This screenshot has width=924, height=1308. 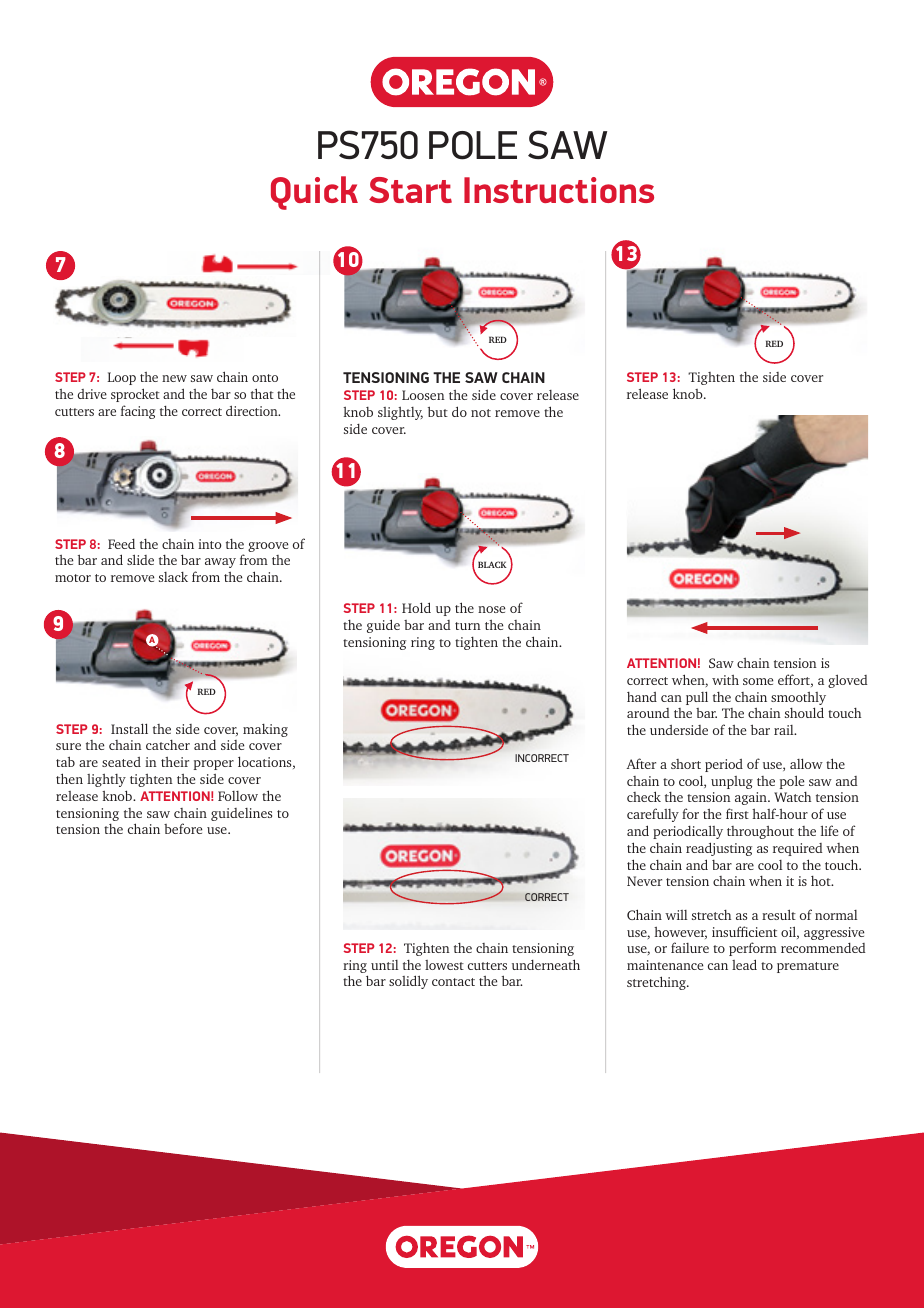 What do you see at coordinates (410, 190) in the screenshot?
I see `Start` at bounding box center [410, 190].
